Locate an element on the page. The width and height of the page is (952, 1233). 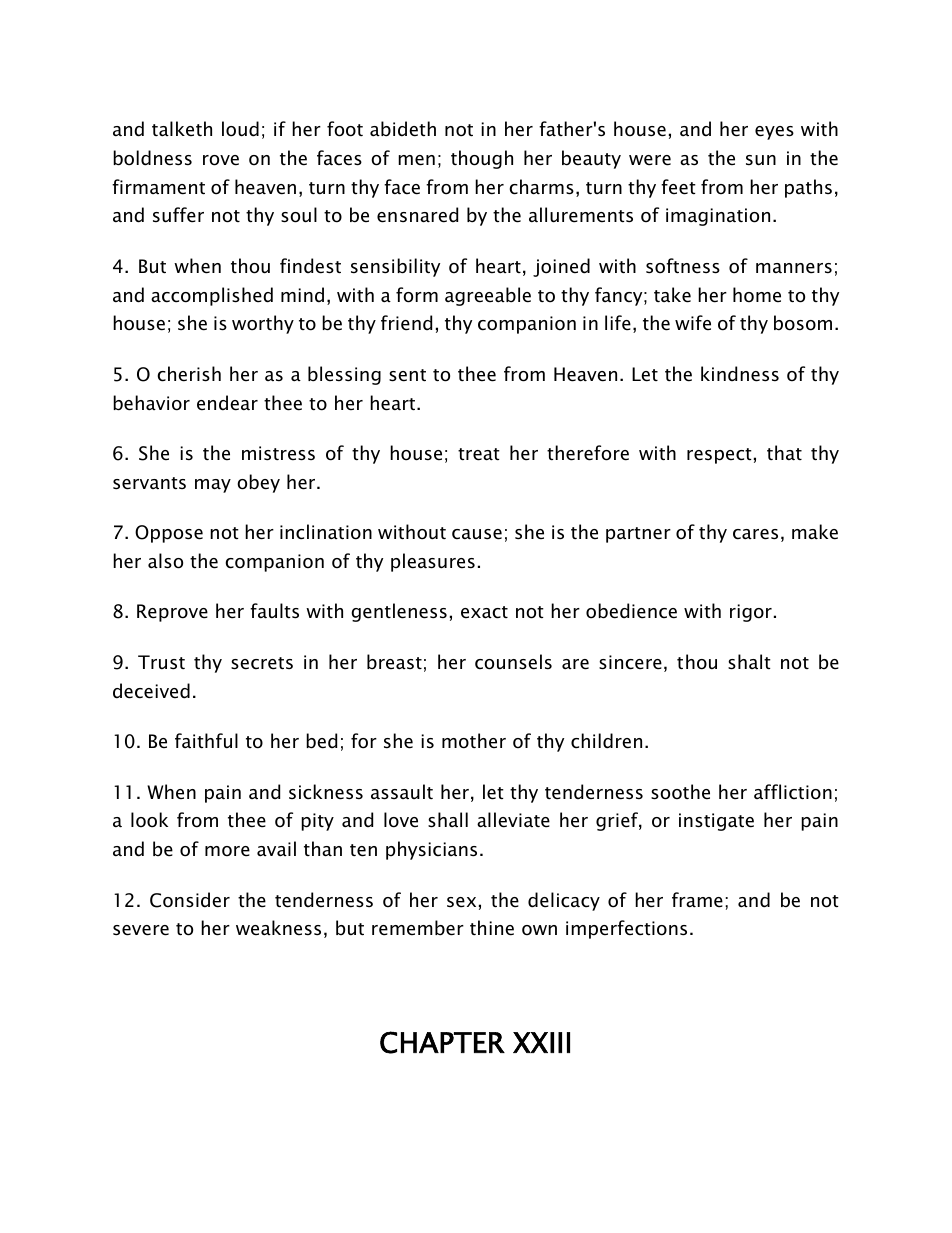
CHAPTER is located at coordinates (442, 1042).
